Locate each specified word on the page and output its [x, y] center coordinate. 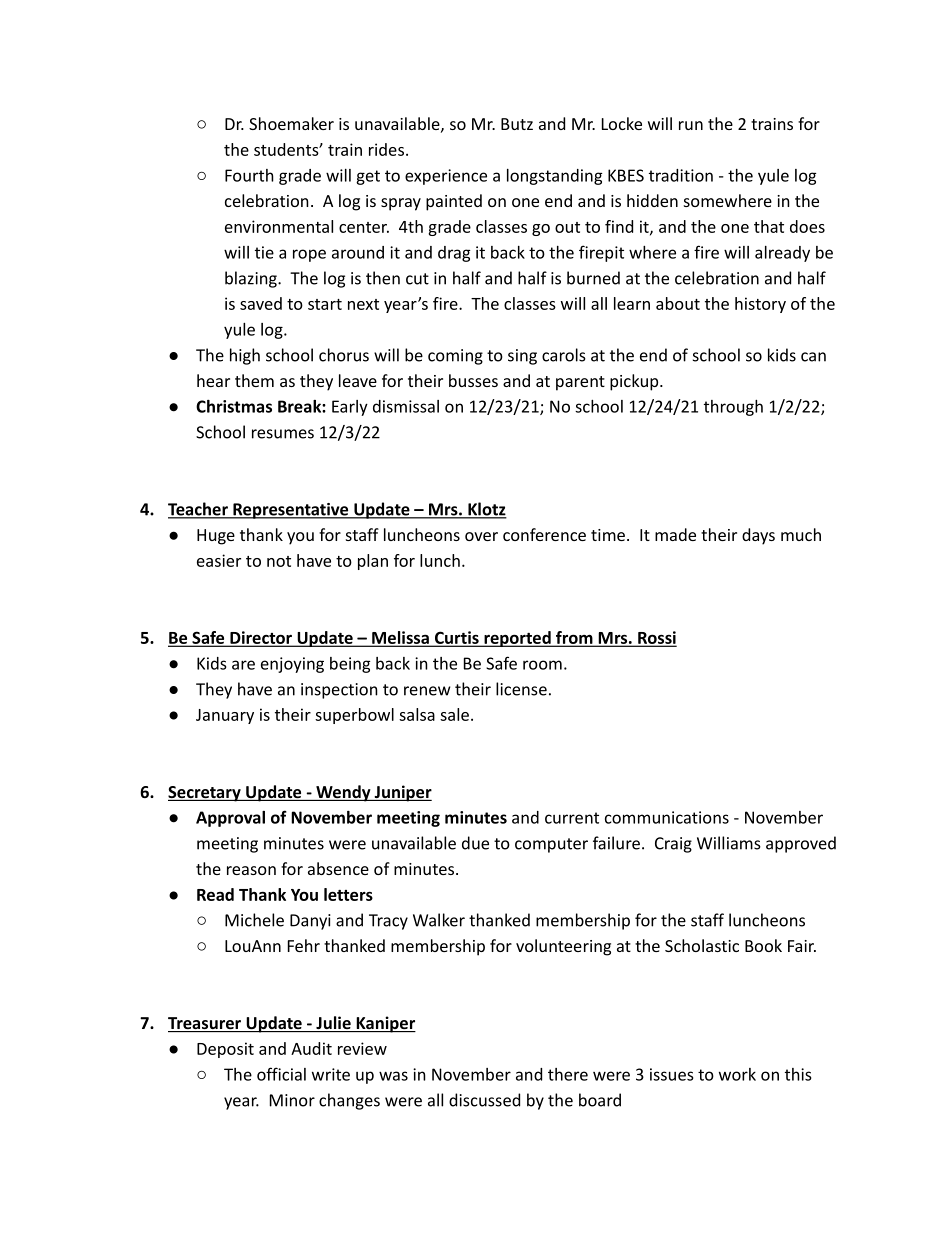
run [691, 125]
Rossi [656, 638]
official [281, 1074]
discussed [484, 1100]
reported [517, 639]
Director [261, 638]
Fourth [249, 175]
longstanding [555, 177]
